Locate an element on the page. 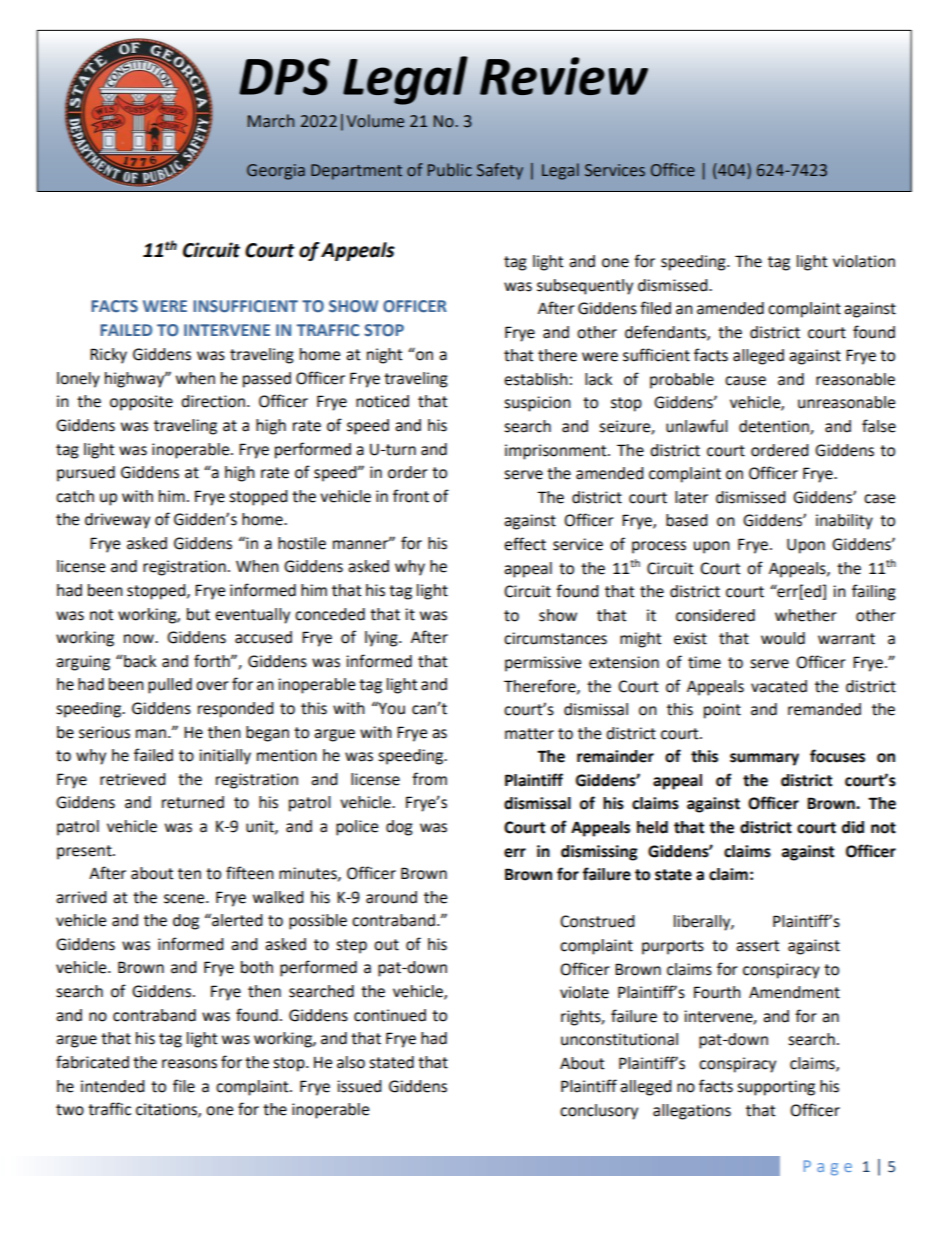  assert is located at coordinates (757, 946).
